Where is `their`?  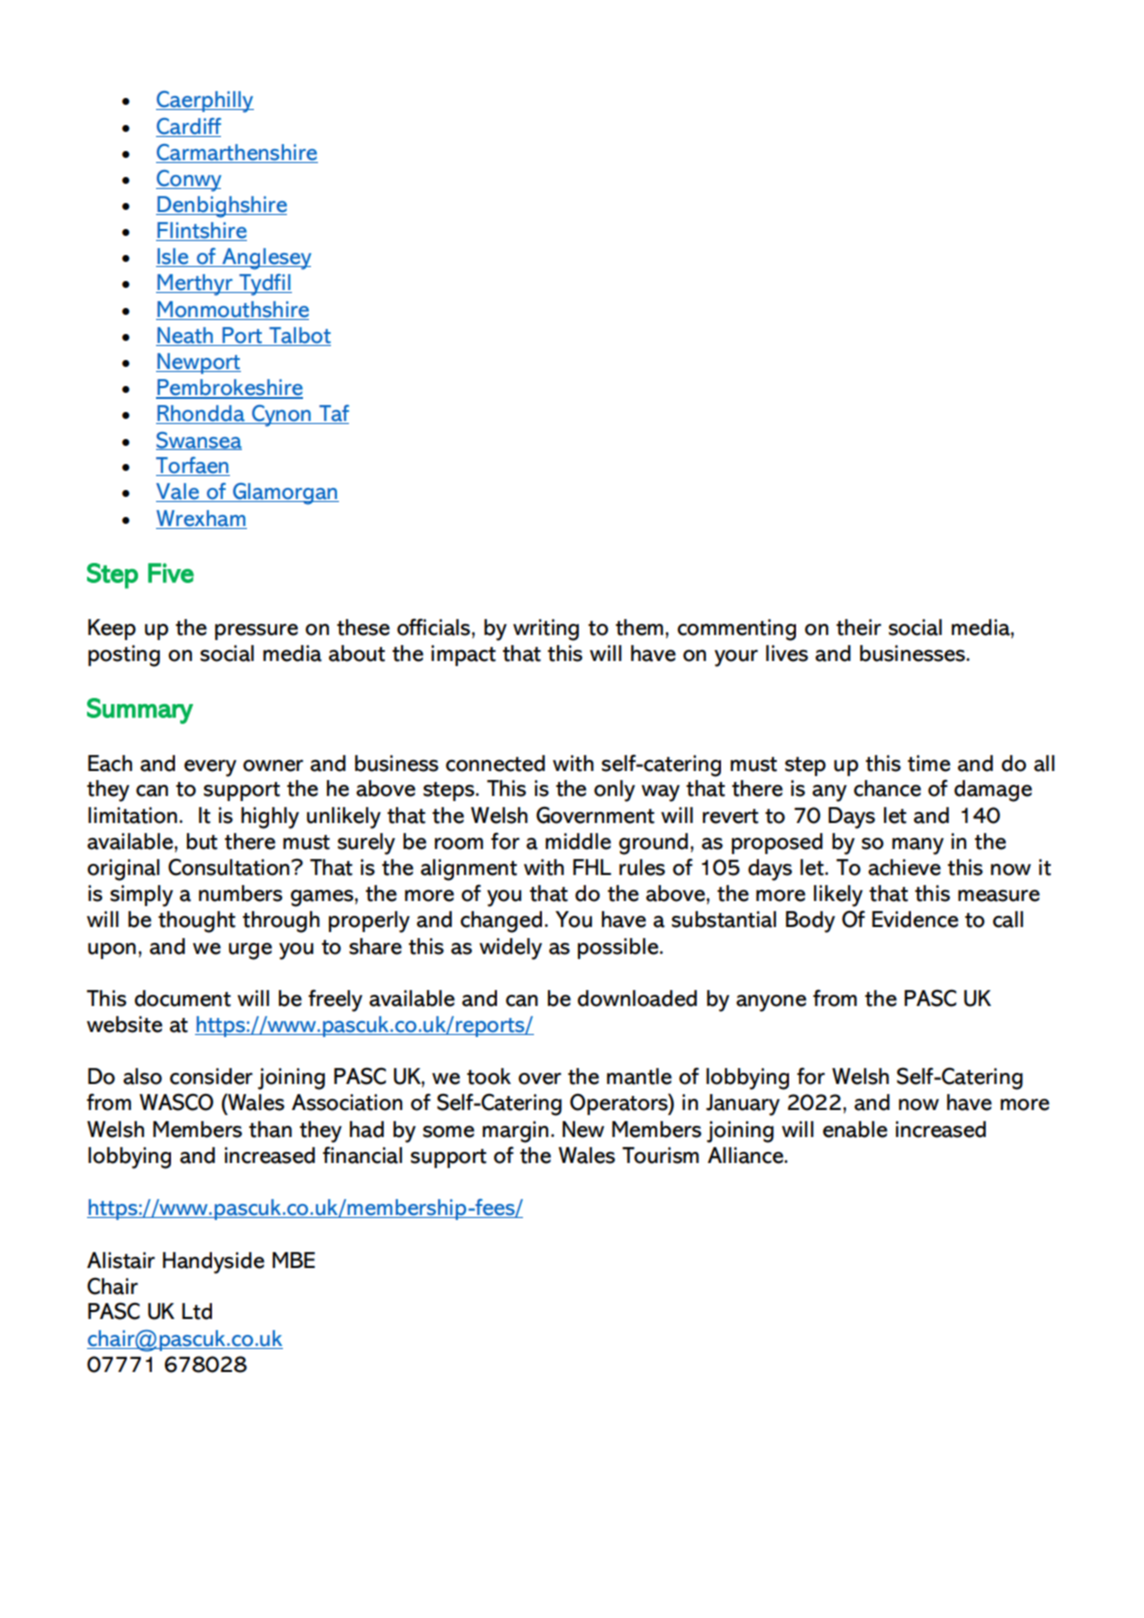
their is located at coordinates (858, 627).
